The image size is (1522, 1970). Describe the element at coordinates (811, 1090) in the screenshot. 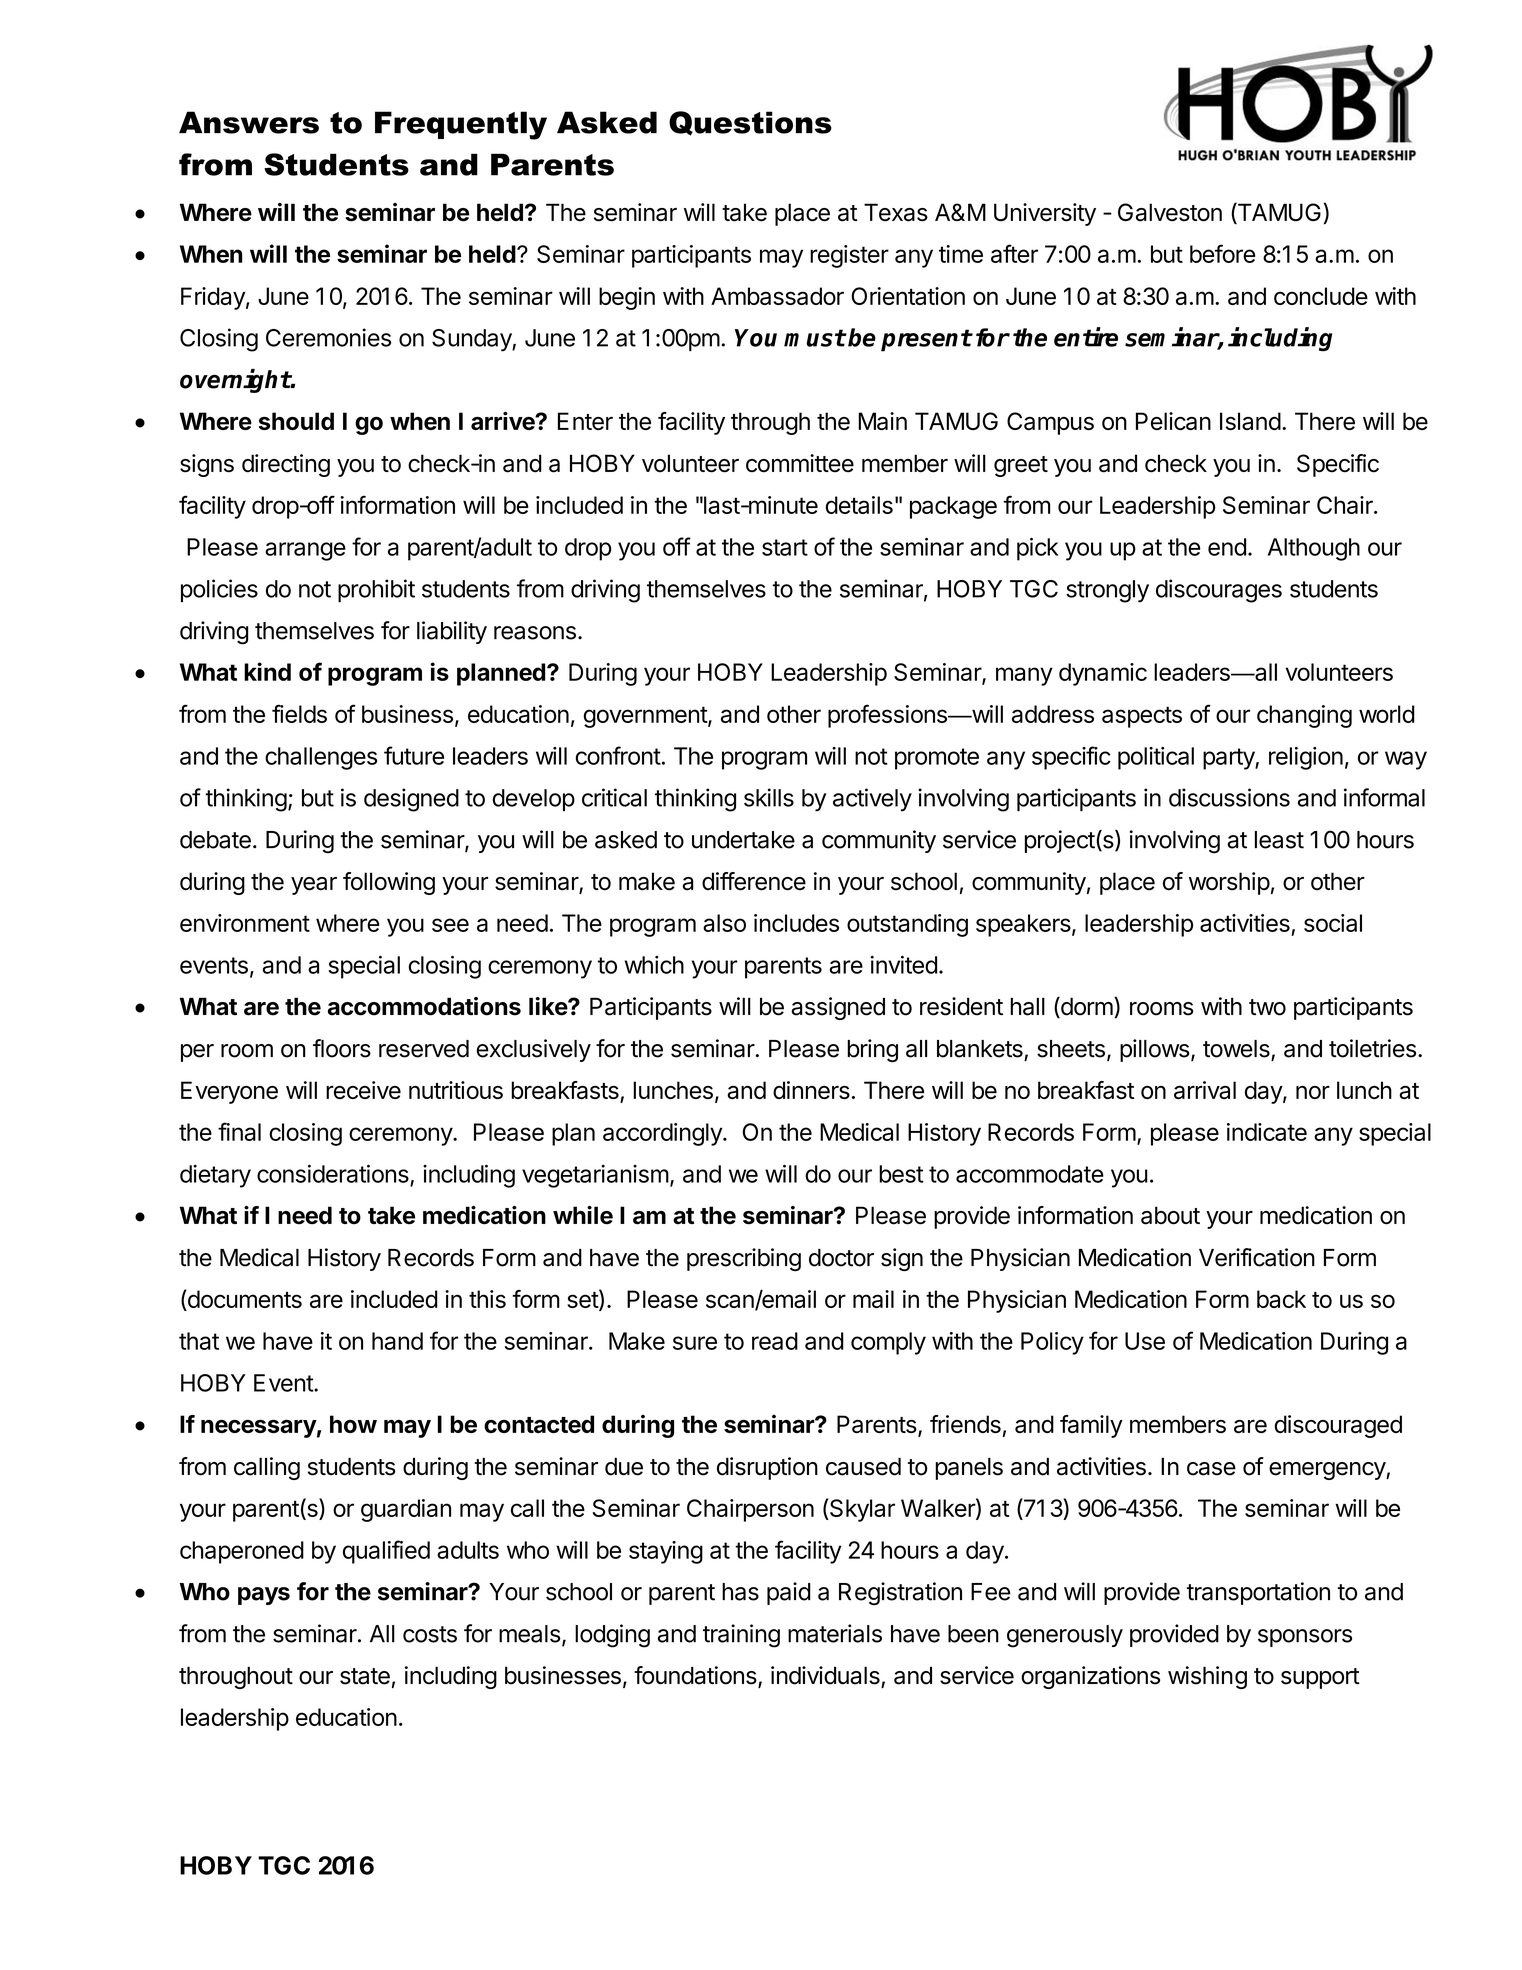

I see `dinners` at that location.
